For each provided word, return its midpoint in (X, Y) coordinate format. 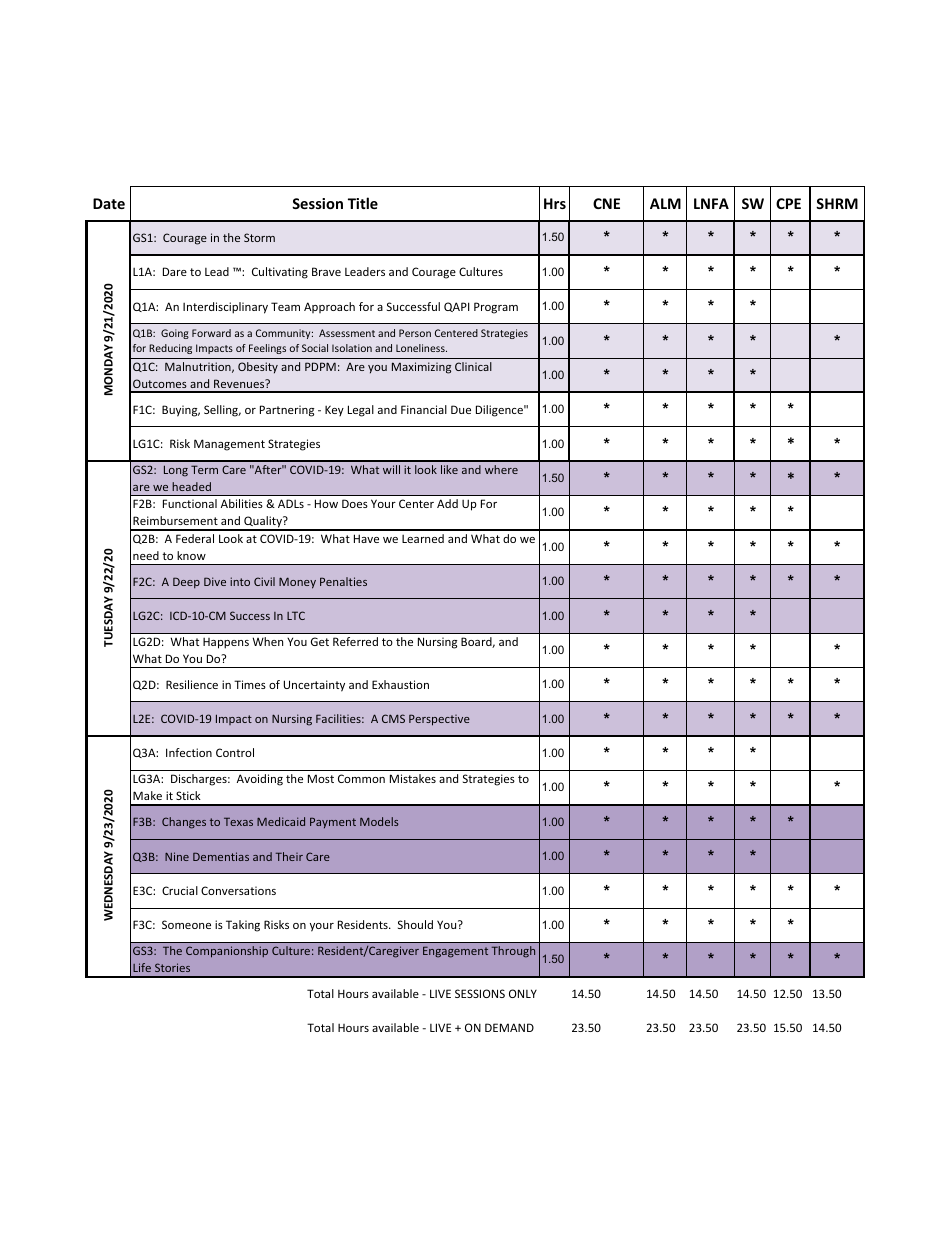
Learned (423, 538)
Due (461, 409)
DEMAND (509, 1027)
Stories (172, 967)
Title (363, 203)
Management (229, 445)
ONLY (523, 993)
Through (513, 952)
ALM (665, 203)
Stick (188, 795)
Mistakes (413, 778)
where (501, 469)
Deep (186, 582)
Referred (355, 641)
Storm (259, 237)
